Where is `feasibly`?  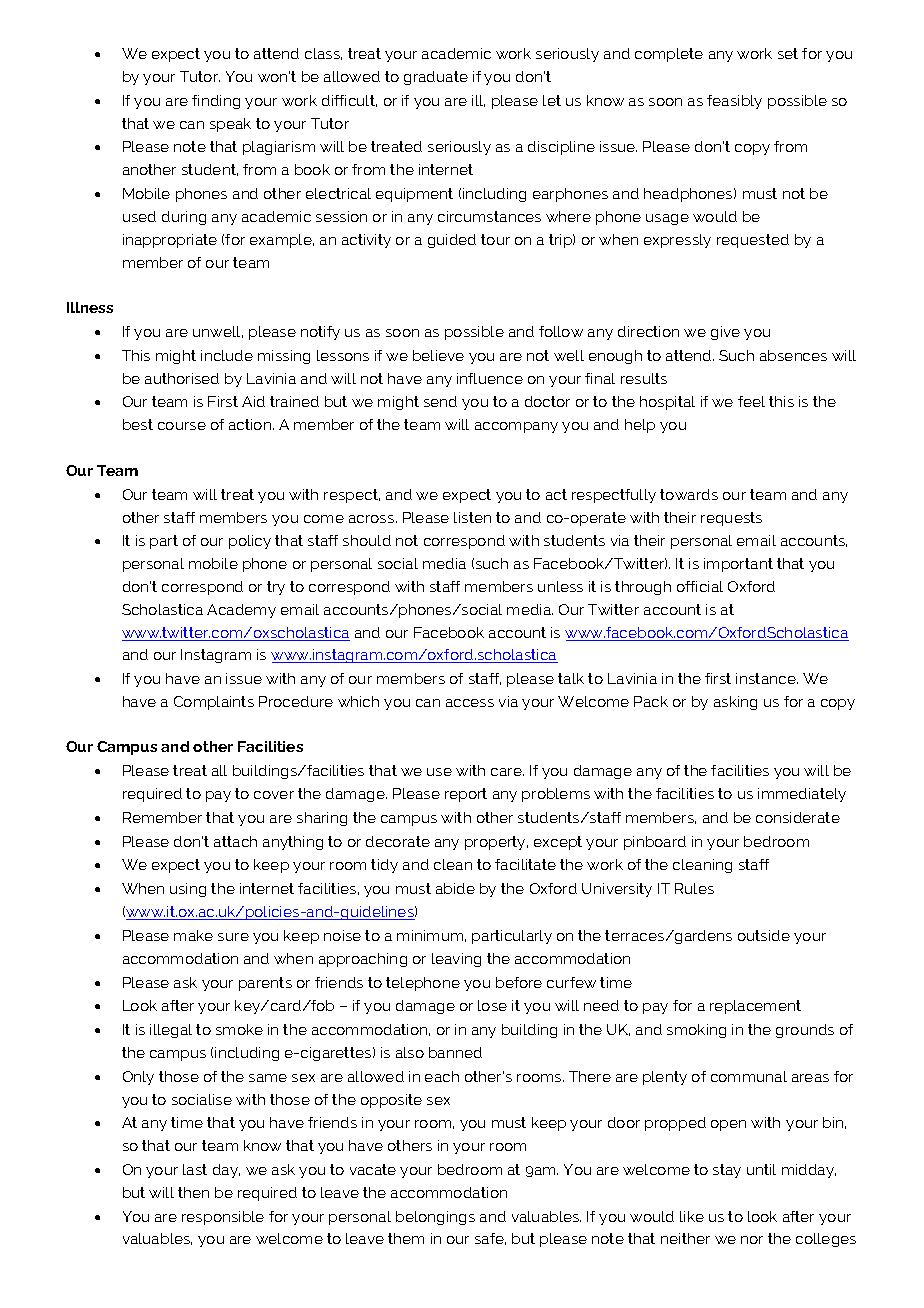 feasibly is located at coordinates (734, 102).
